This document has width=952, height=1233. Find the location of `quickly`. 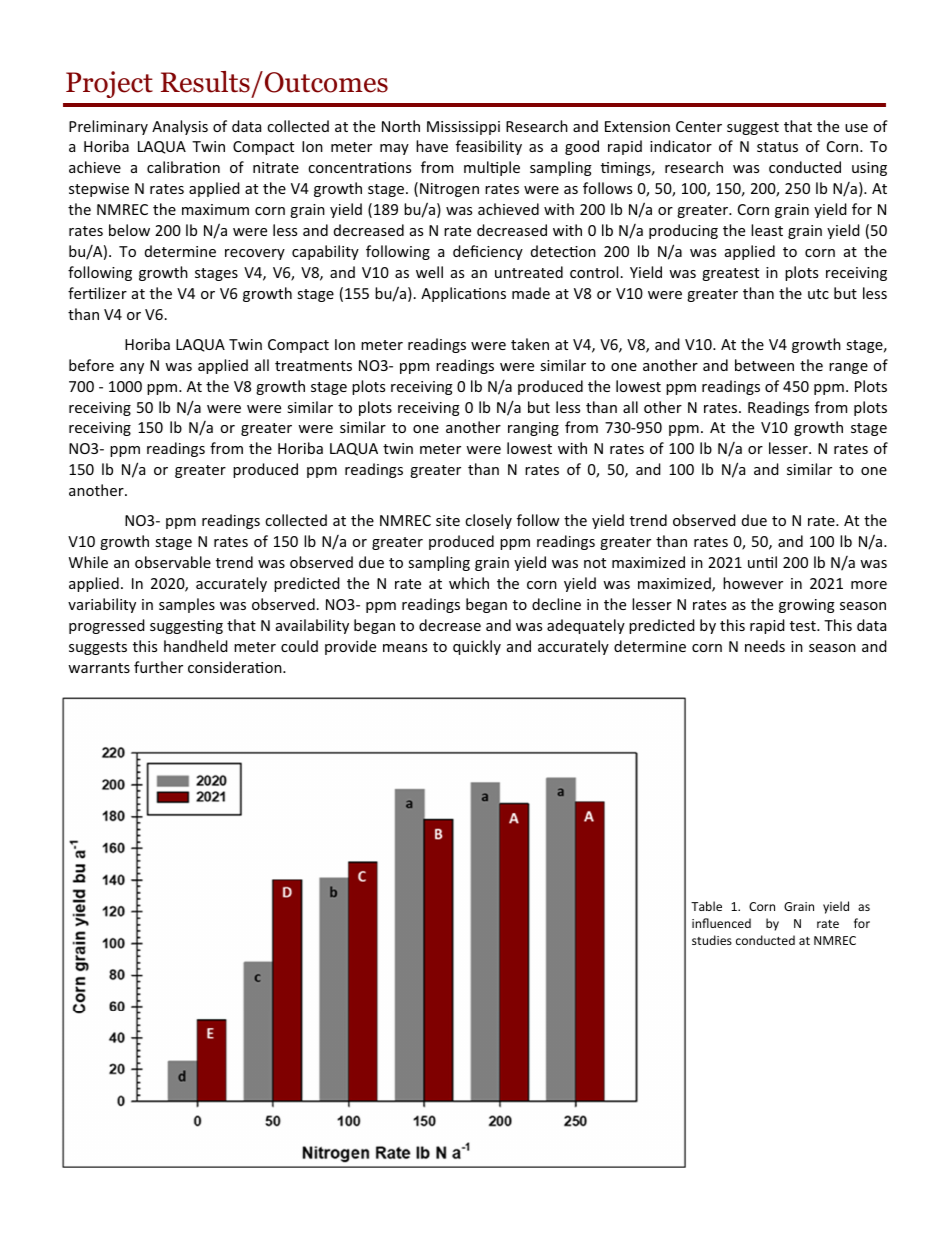

quickly is located at coordinates (477, 647).
